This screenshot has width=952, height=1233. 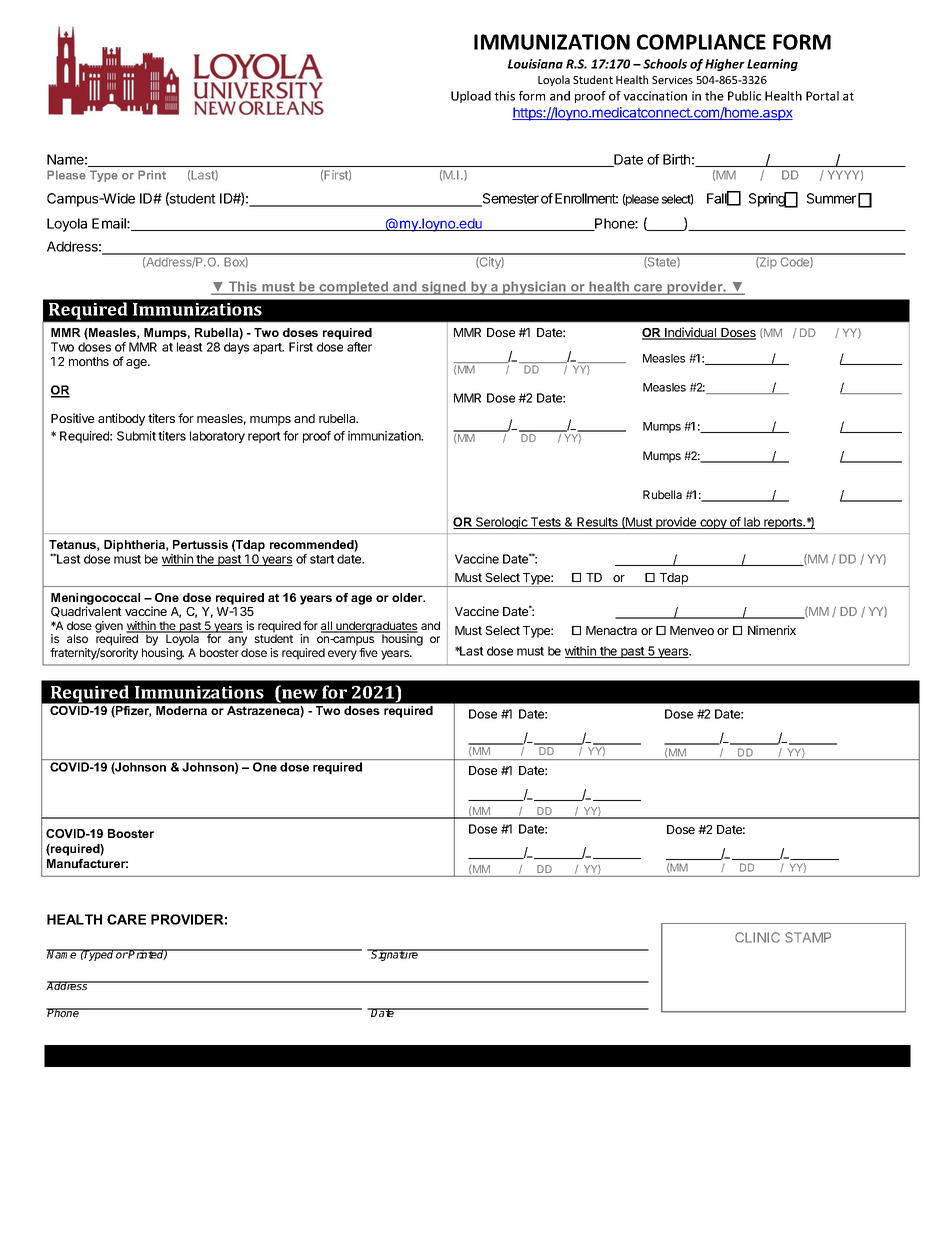 What do you see at coordinates (109, 628) in the screenshot?
I see `given` at bounding box center [109, 628].
